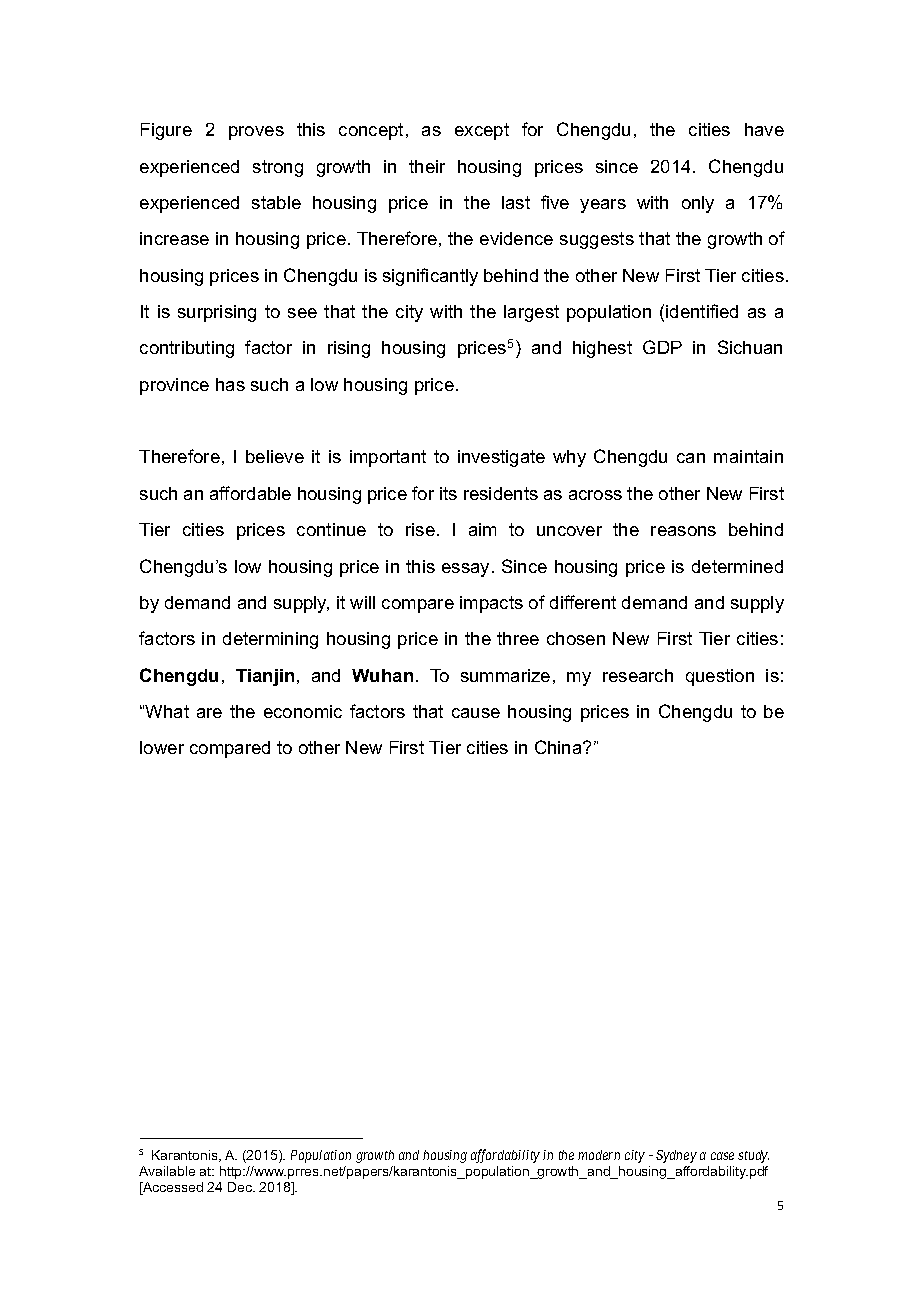  Describe the element at coordinates (531, 313) in the document. I see `largest` at that location.
